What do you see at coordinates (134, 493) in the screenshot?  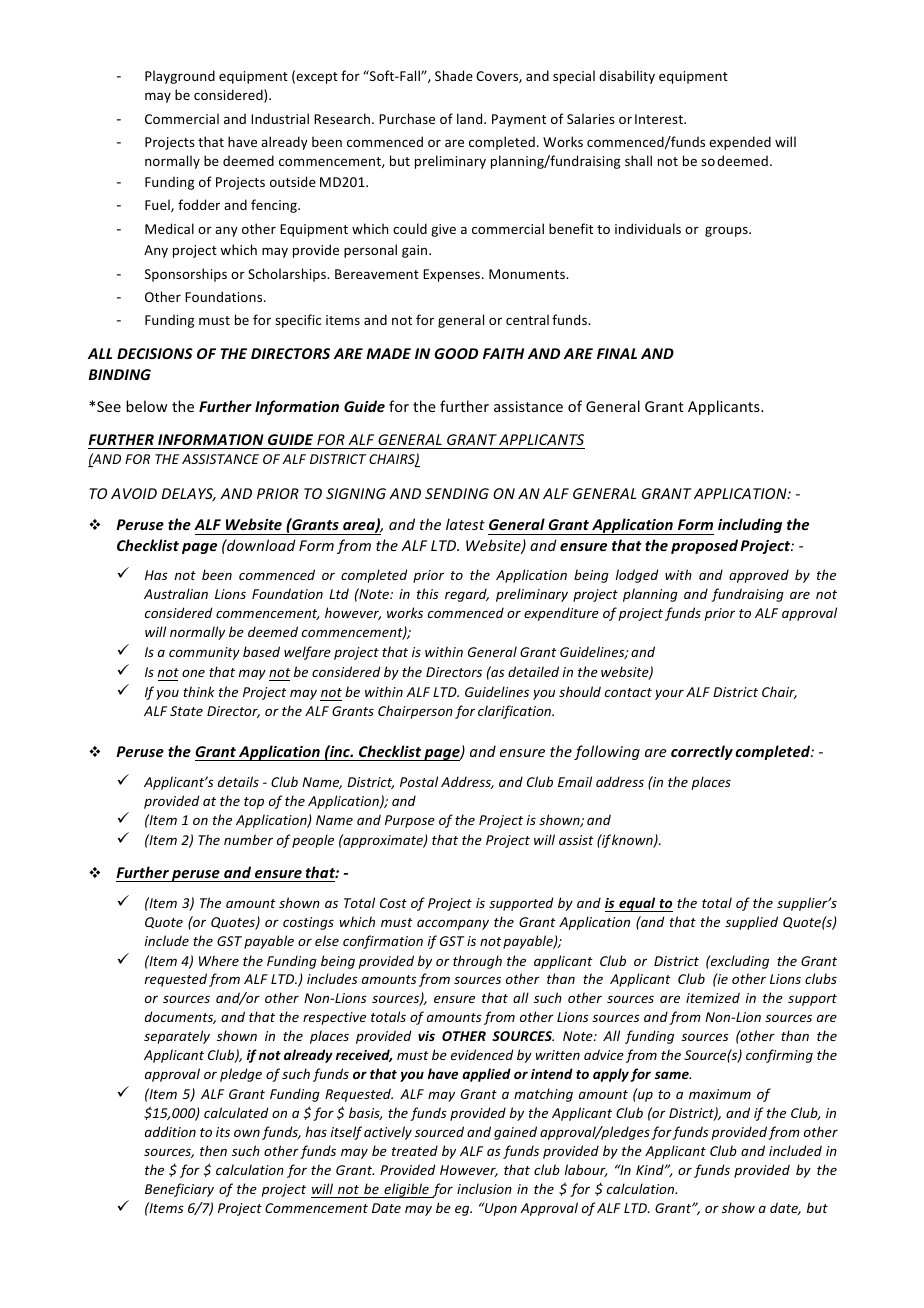 I see `AVOID` at bounding box center [134, 493].
